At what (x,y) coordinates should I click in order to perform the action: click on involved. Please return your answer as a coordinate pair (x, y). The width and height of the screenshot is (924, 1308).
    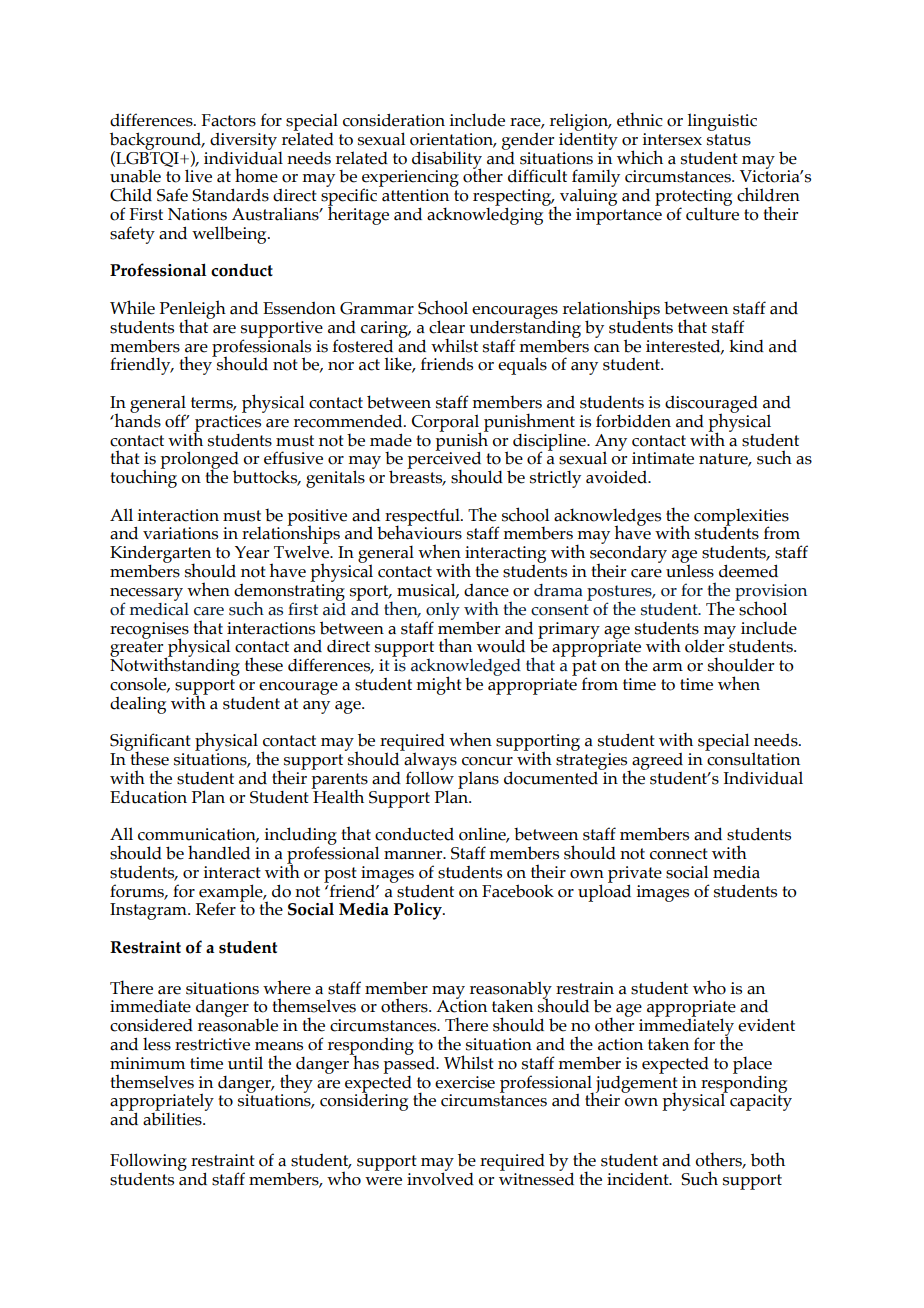
    Looking at the image, I should click on (440, 1178).
